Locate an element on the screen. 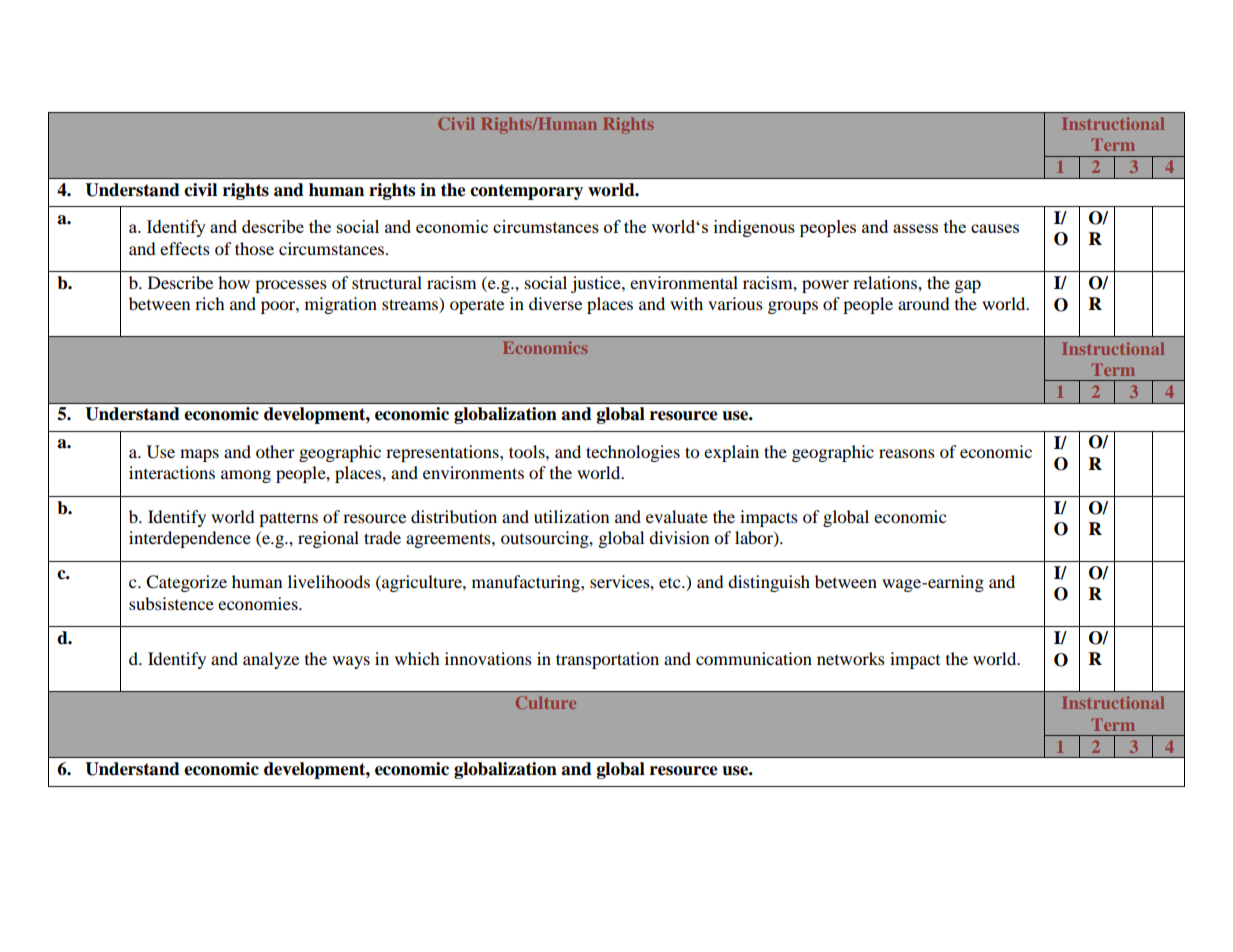 Image resolution: width=1233 pixels, height=952 pixels. assess is located at coordinates (915, 228).
